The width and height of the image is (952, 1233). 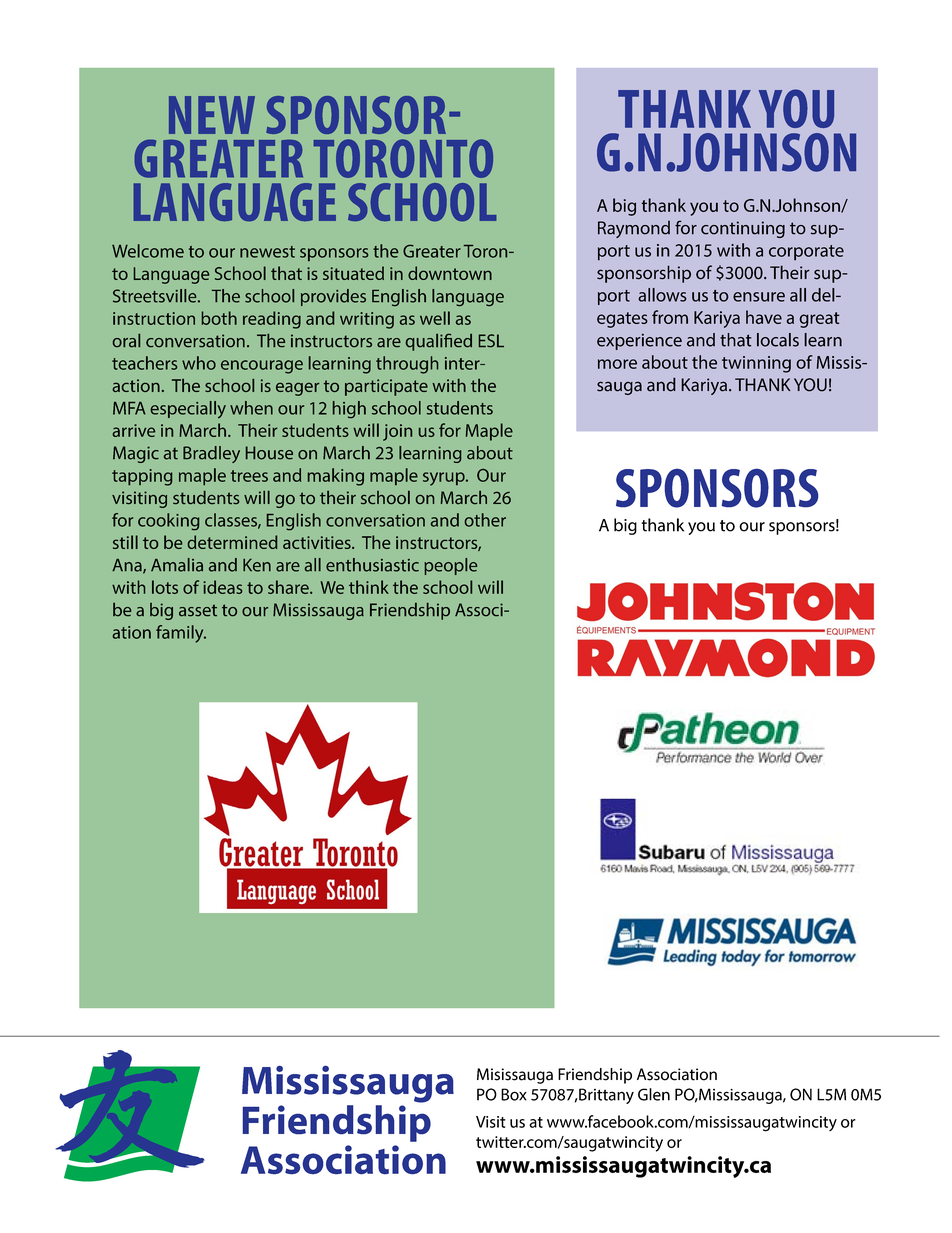 What do you see at coordinates (485, 520) in the image?
I see `other` at bounding box center [485, 520].
